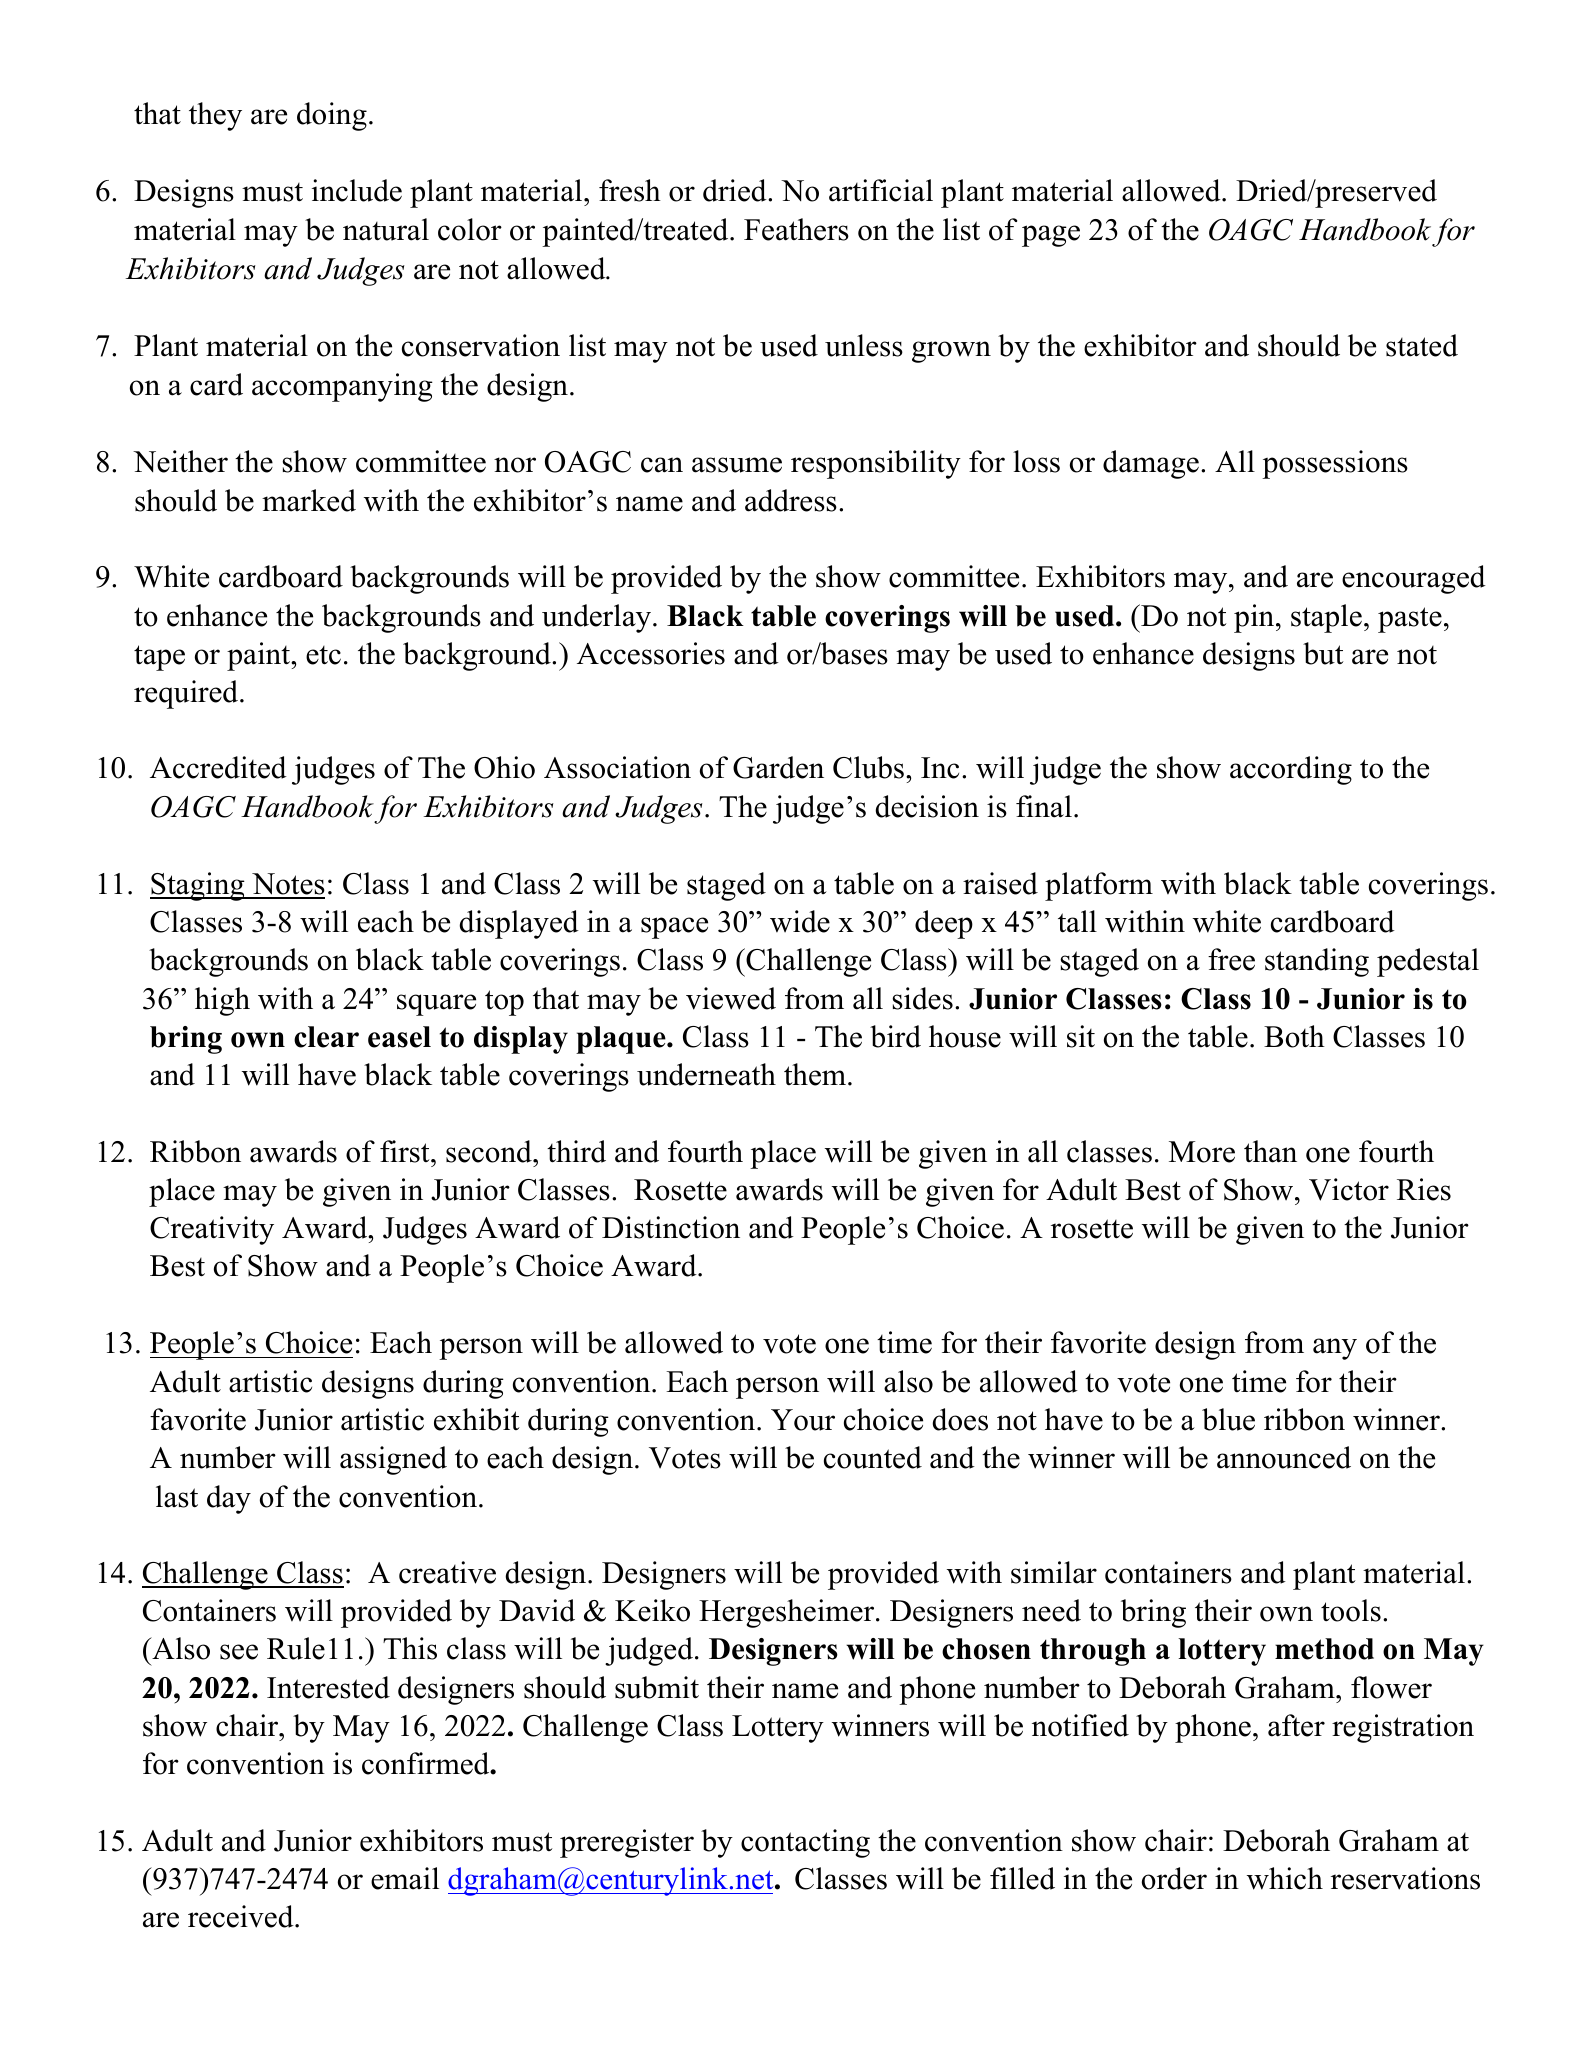  I want to click on include, so click(357, 190).
